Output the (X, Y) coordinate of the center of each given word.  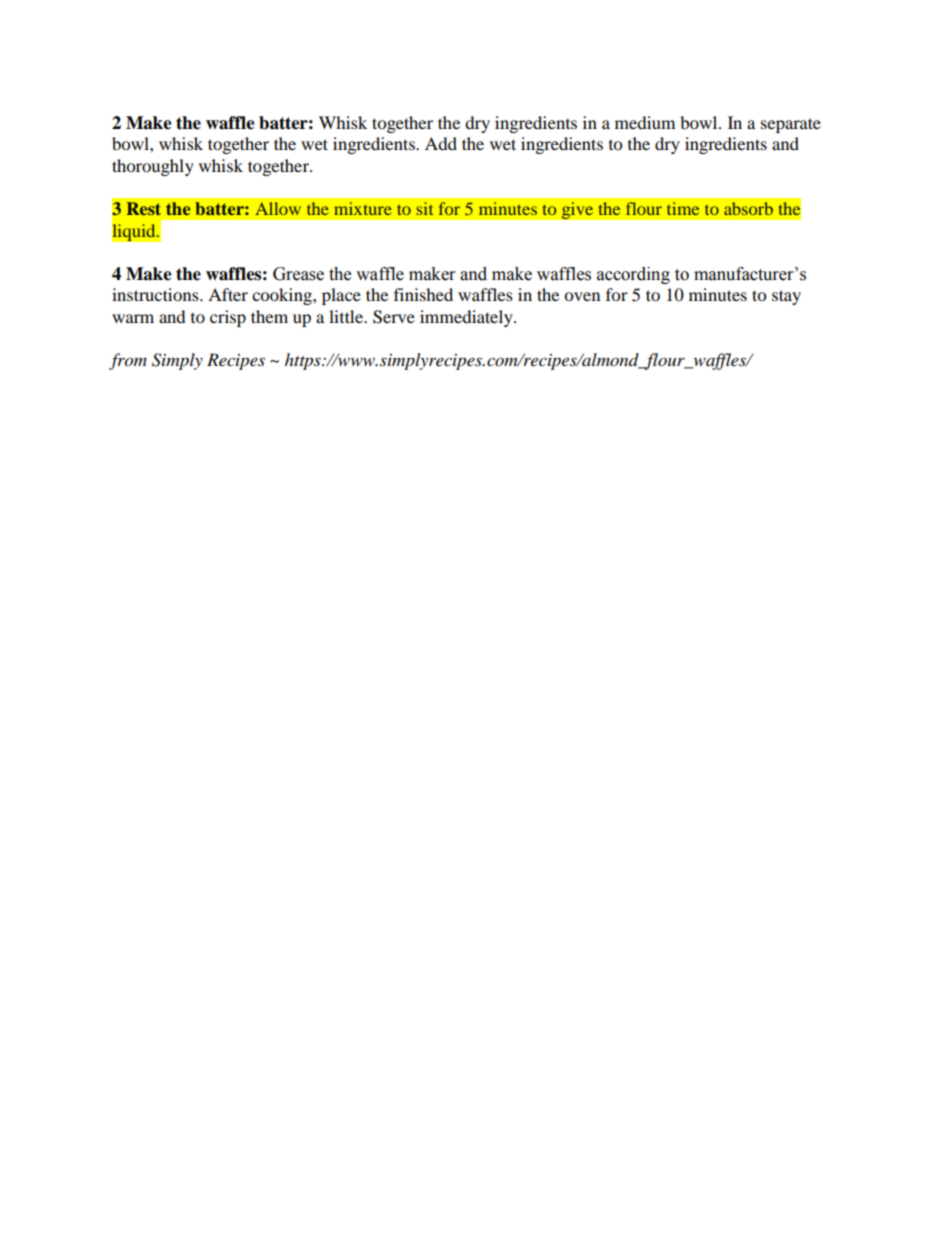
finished (423, 294)
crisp (228, 318)
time (683, 208)
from (128, 361)
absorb (748, 208)
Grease (298, 274)
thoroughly (153, 167)
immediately (467, 318)
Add (441, 143)
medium (645, 122)
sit (425, 208)
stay (786, 297)
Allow (278, 208)
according (633, 275)
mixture (363, 208)
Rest (144, 208)
